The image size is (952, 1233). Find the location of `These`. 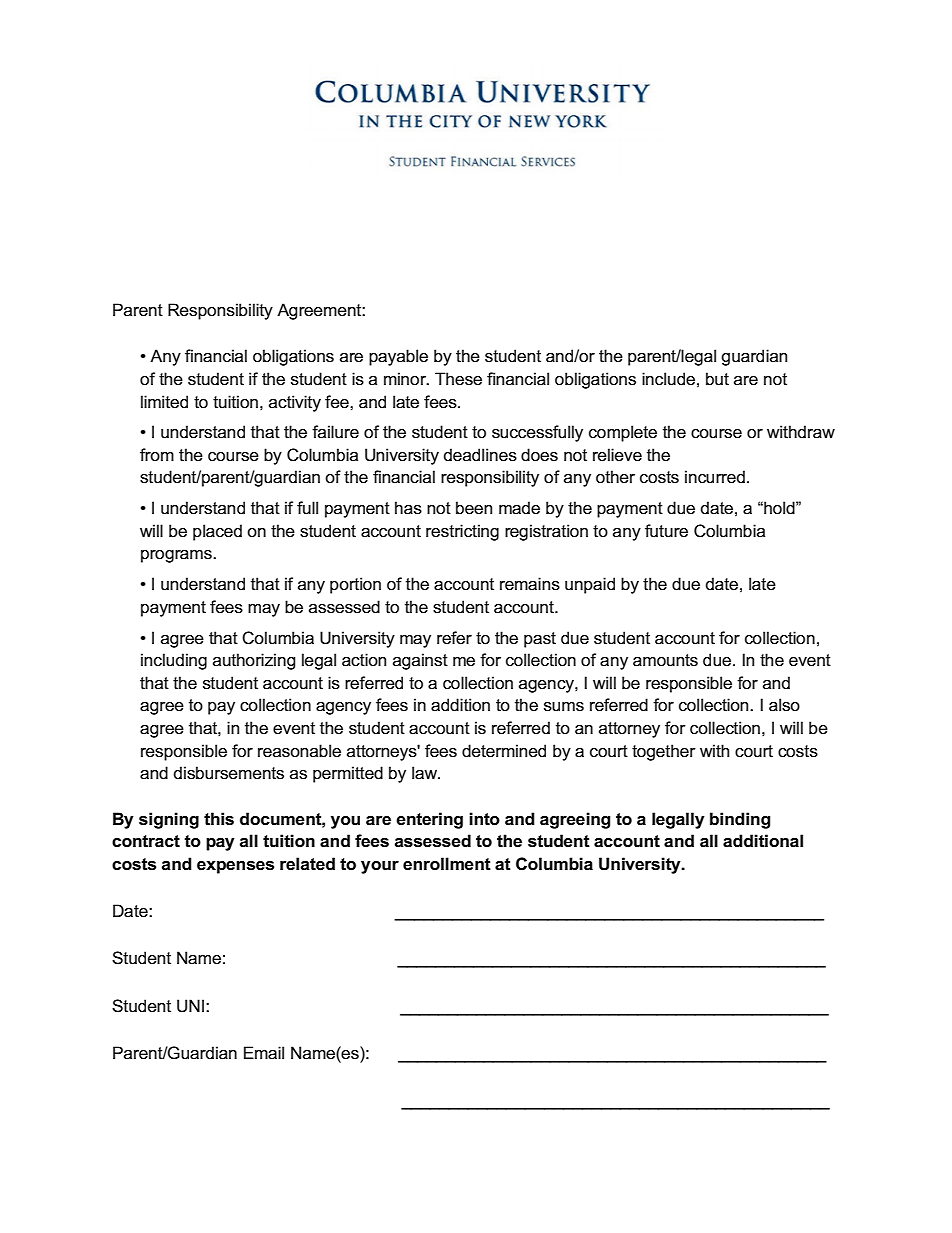

These is located at coordinates (458, 379).
